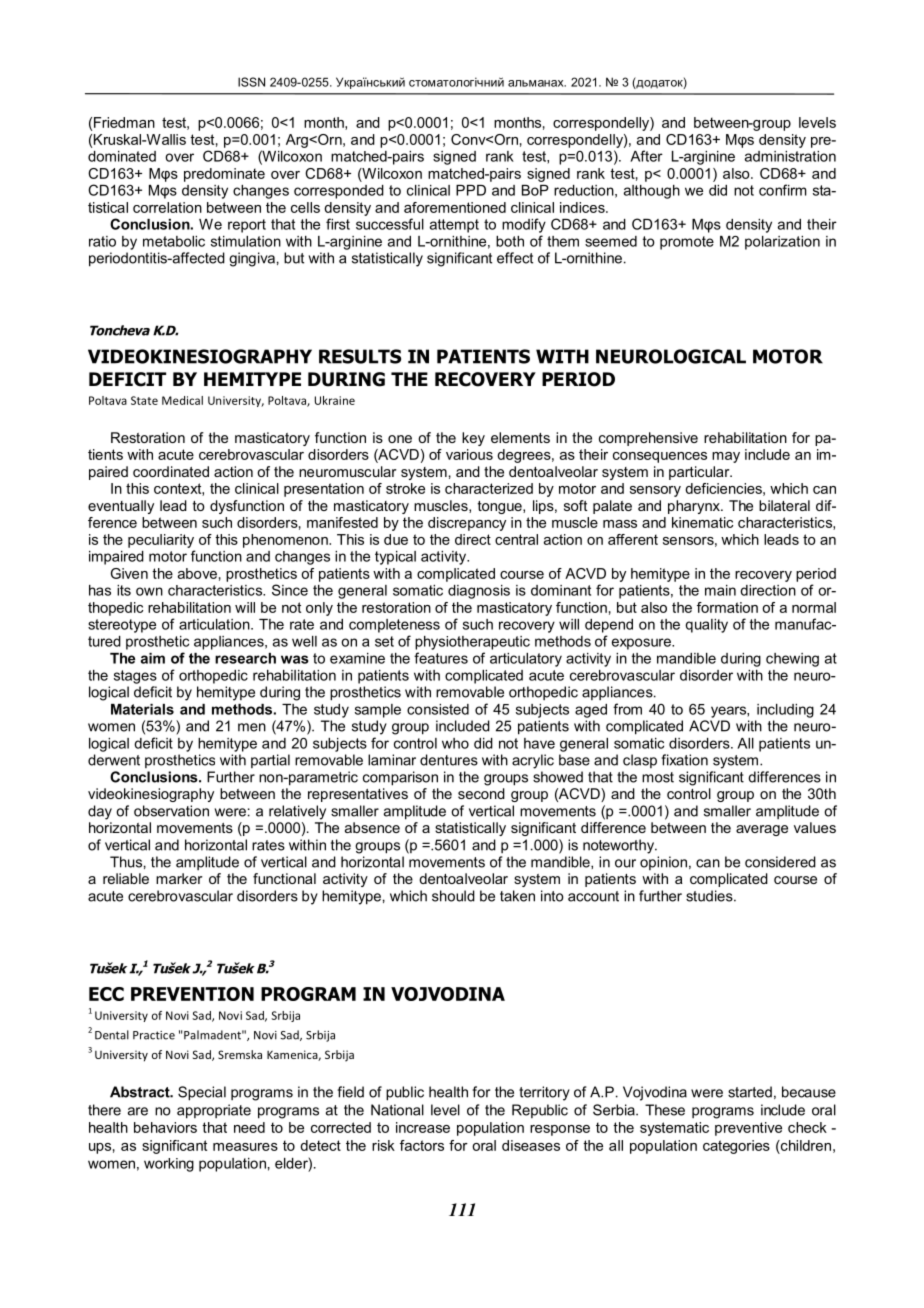 The width and height of the image is (924, 1308). Describe the element at coordinates (453, 896) in the image. I see `should` at that location.
